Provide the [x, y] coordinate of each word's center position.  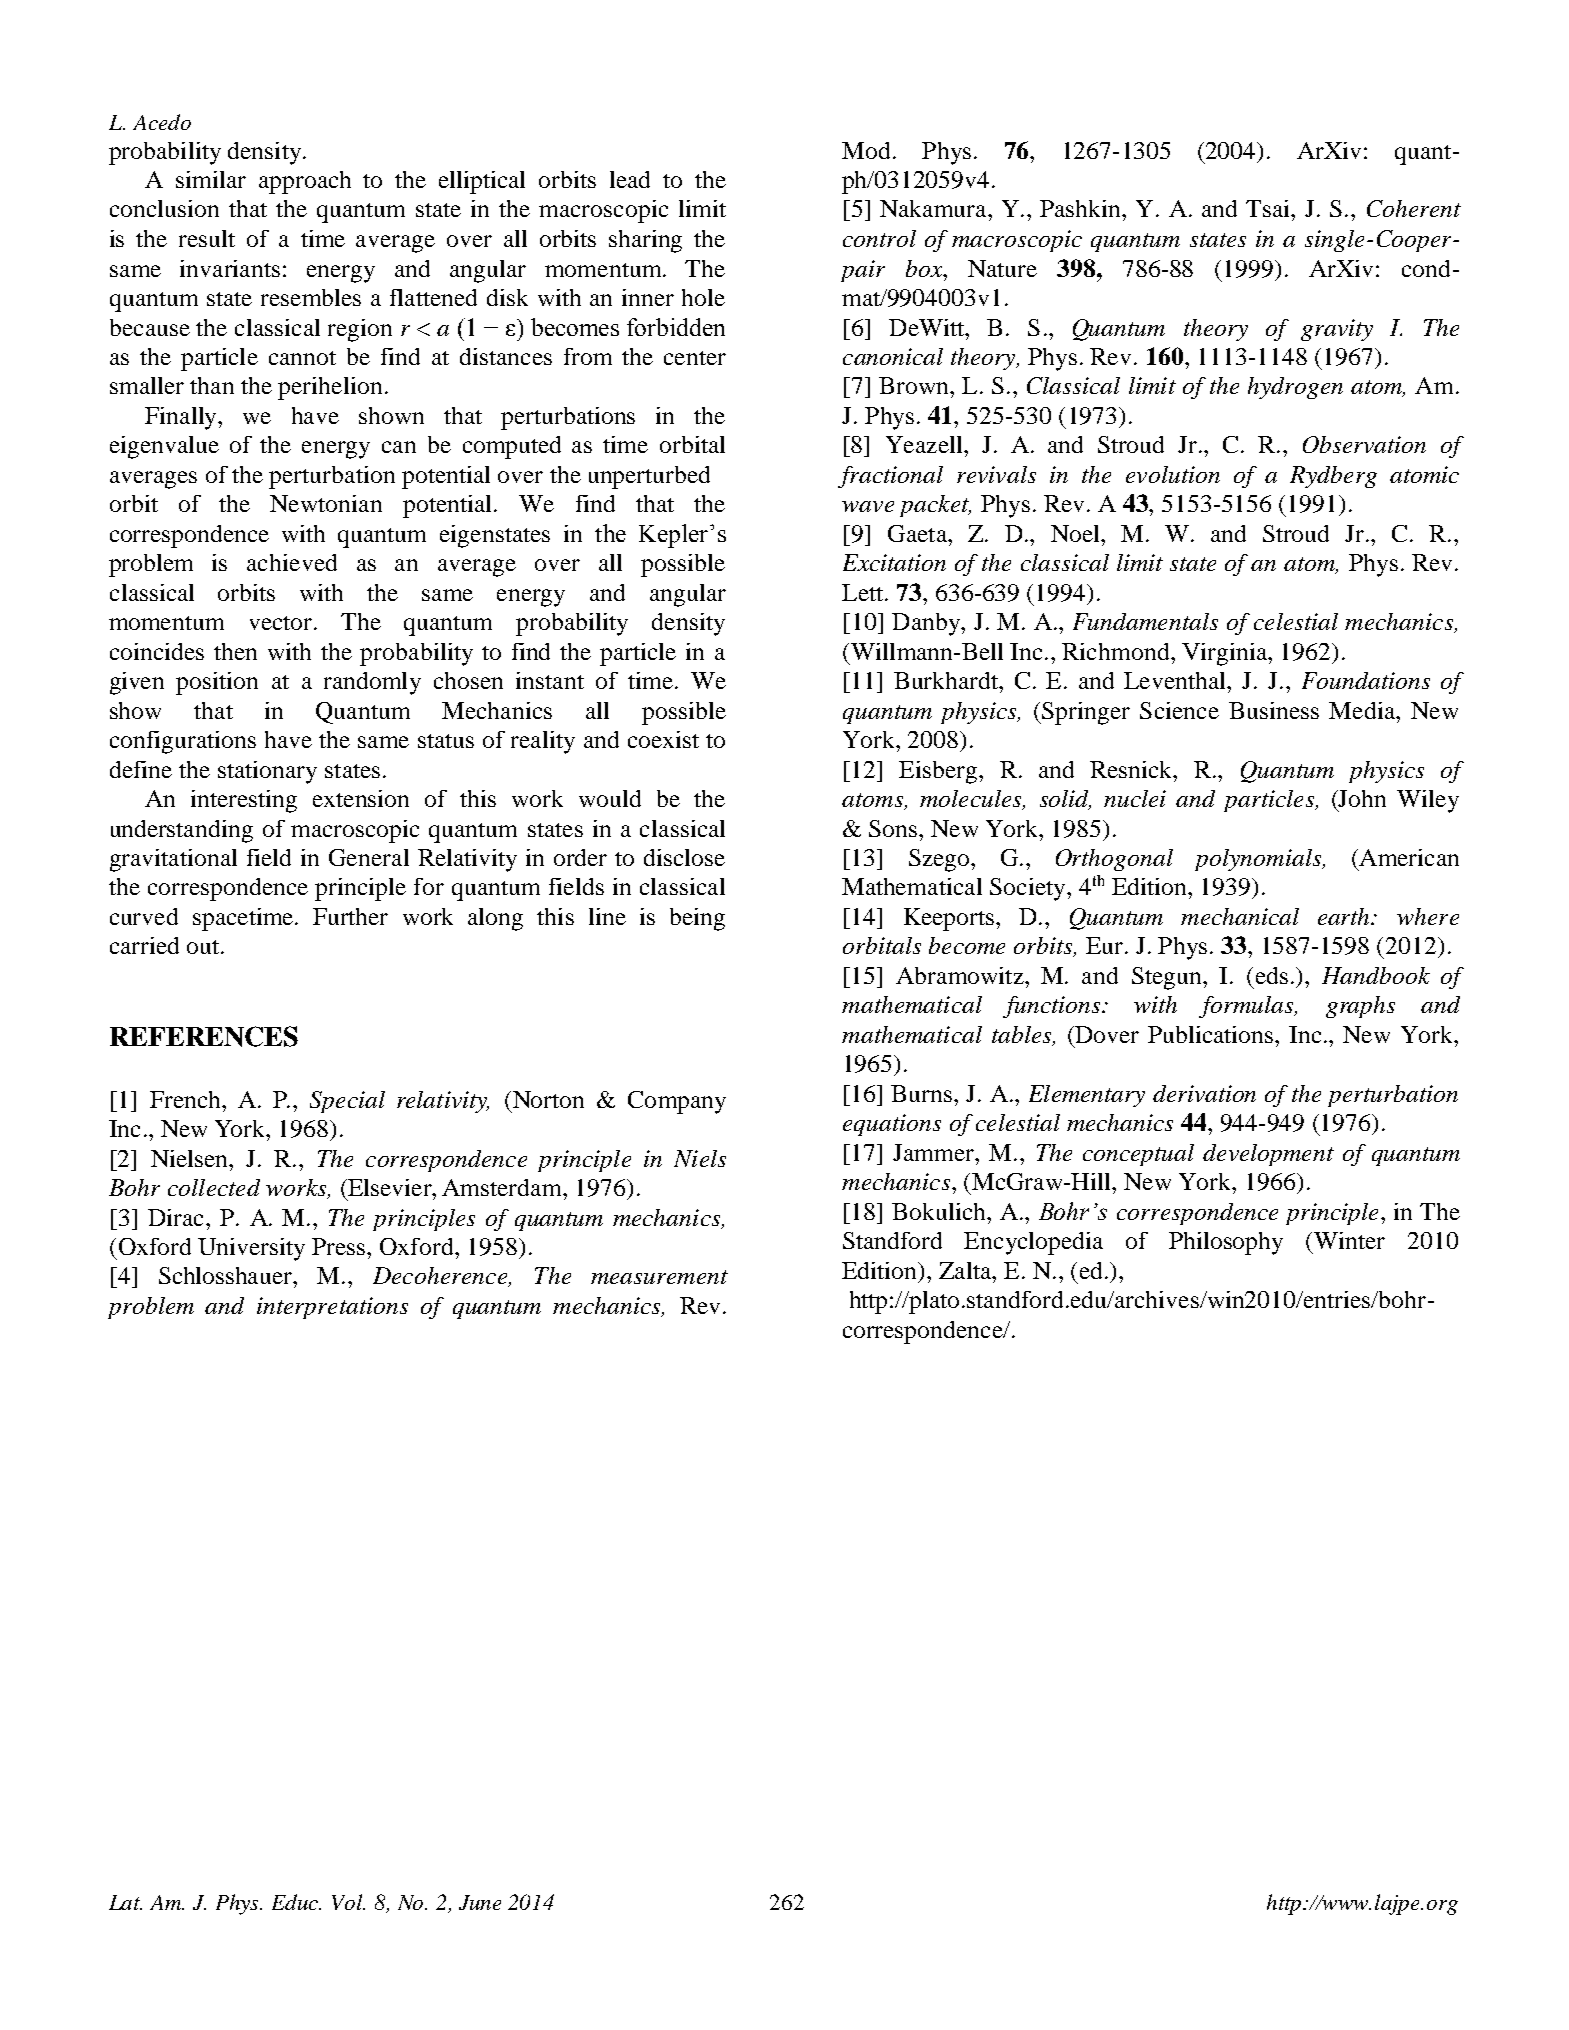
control [879, 238]
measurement [659, 1277]
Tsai [1269, 208]
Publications [1212, 1034]
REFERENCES [204, 1036]
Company [677, 1102]
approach [305, 182]
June [480, 1902]
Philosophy [1226, 1243]
